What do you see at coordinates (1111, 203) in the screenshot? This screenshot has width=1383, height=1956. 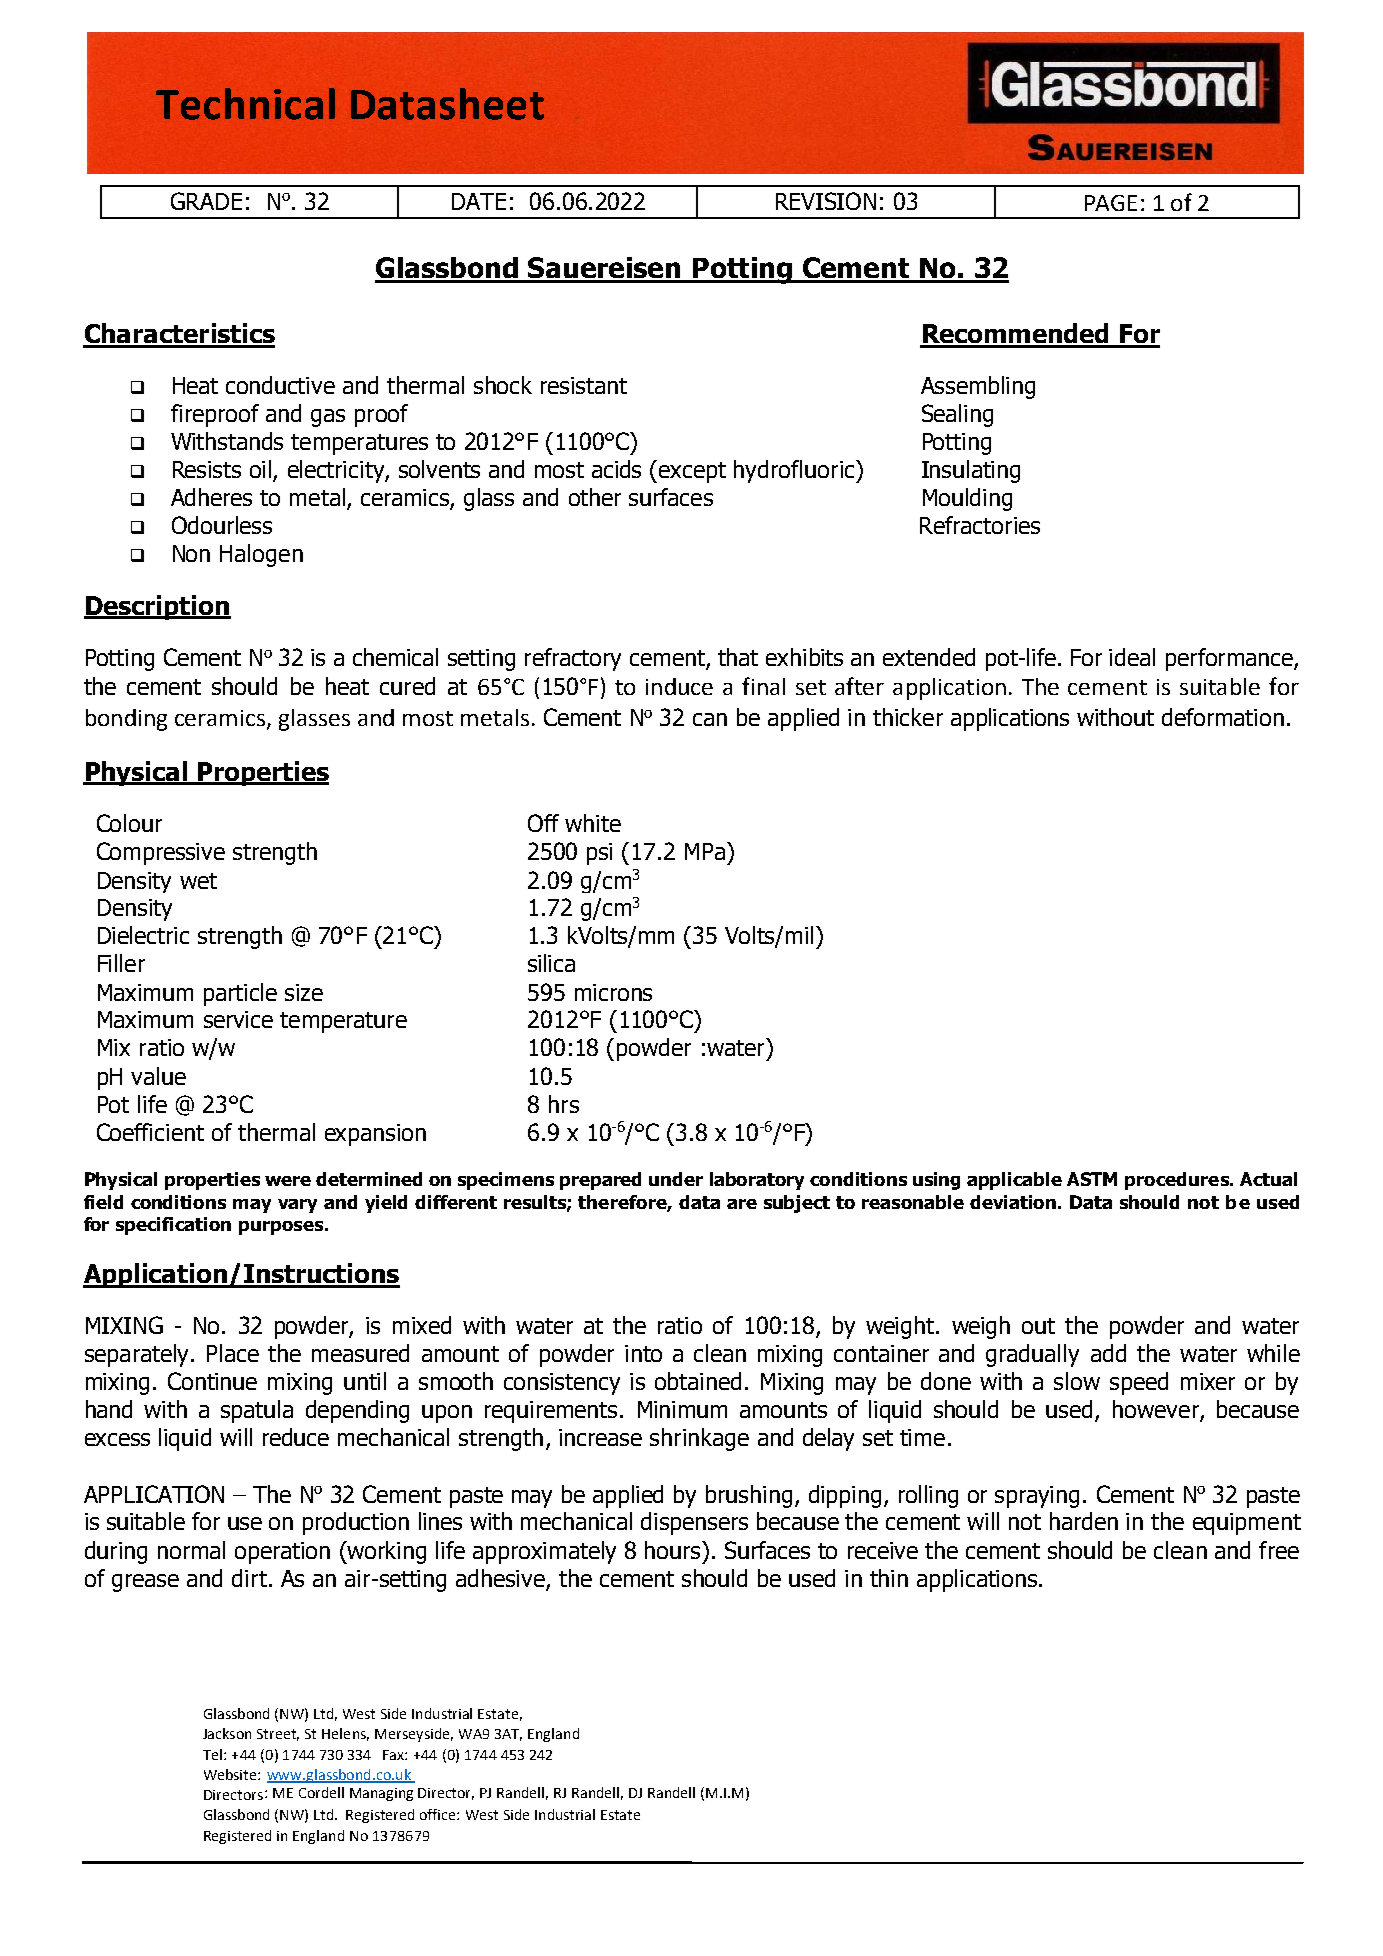 I see `PAGE` at bounding box center [1111, 203].
